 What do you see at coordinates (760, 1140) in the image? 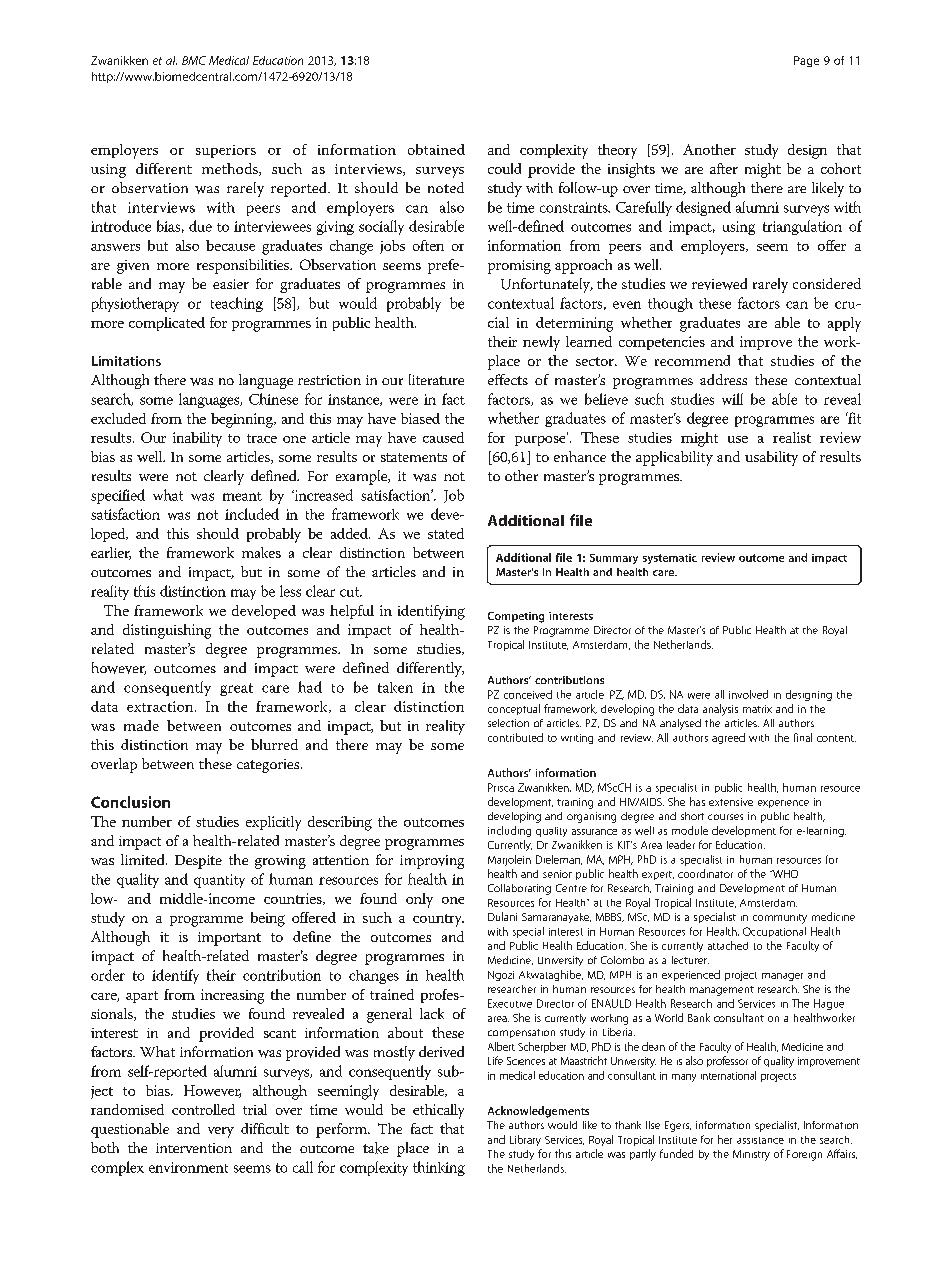
I see `assistance` at bounding box center [760, 1140].
